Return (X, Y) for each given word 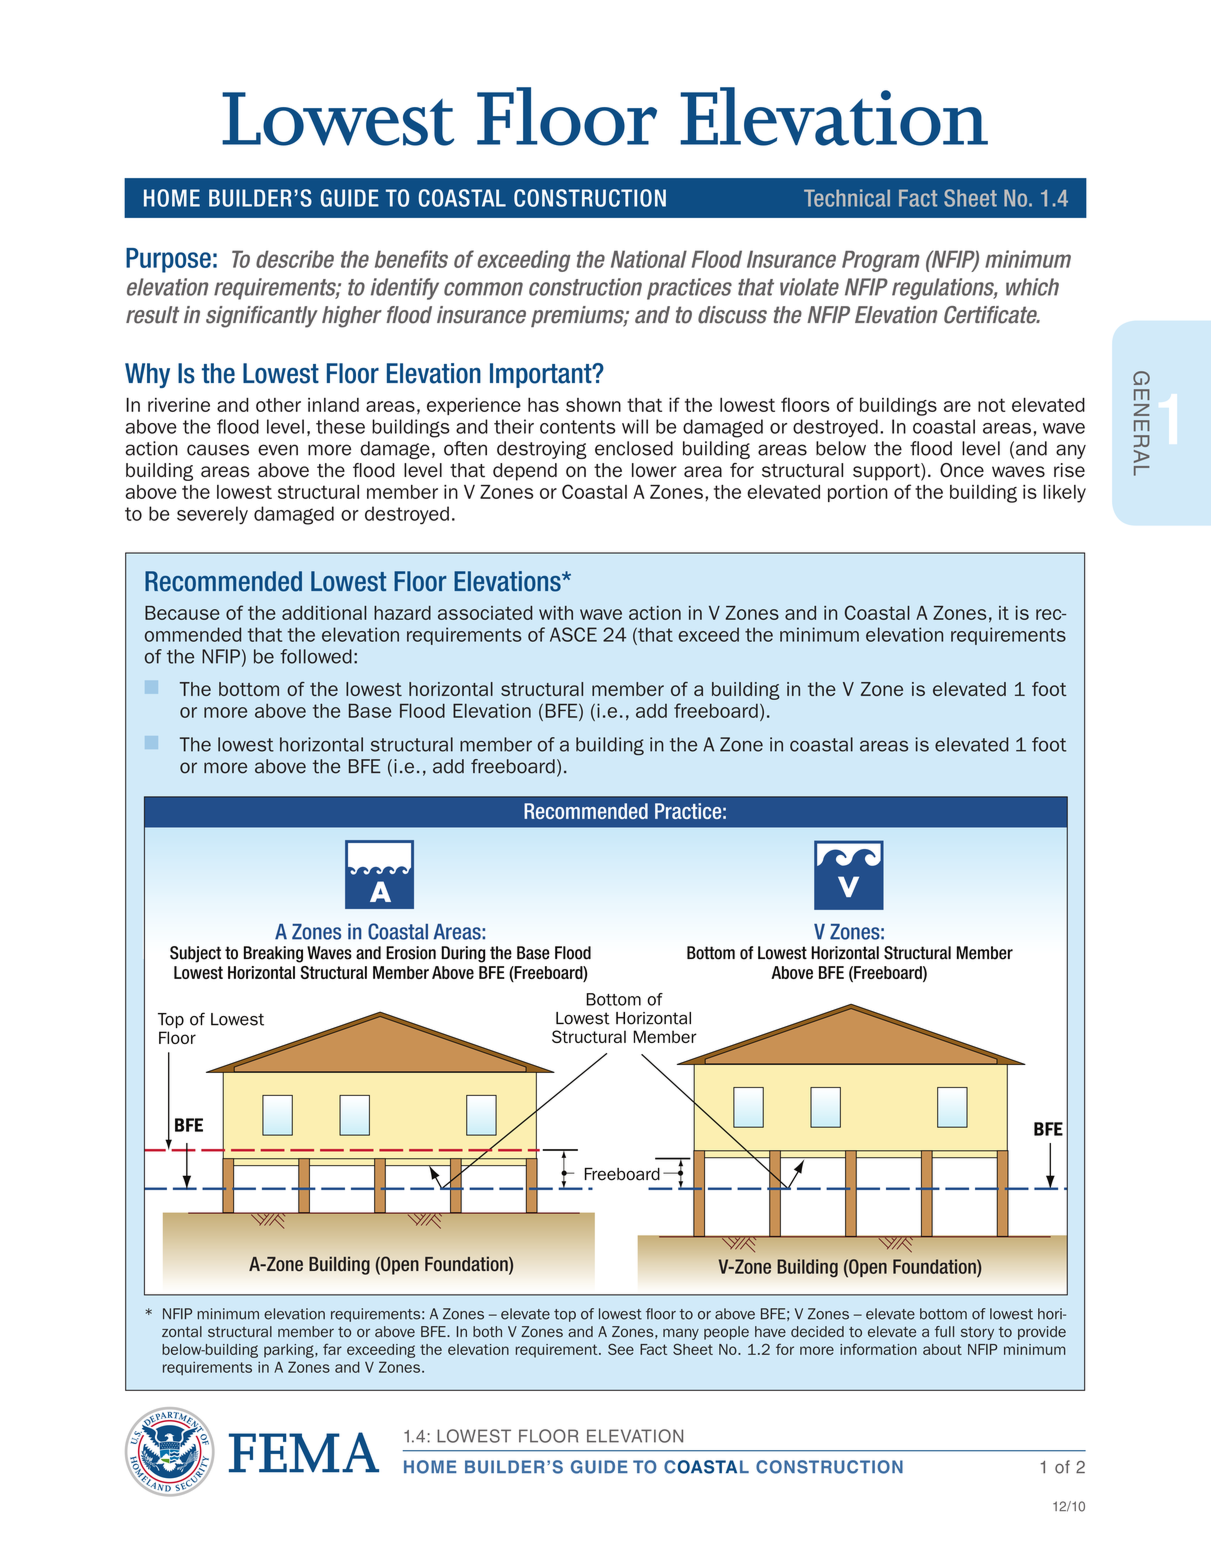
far (332, 1349)
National (649, 259)
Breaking (273, 954)
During (463, 954)
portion (858, 493)
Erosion (411, 953)
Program (881, 261)
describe (295, 259)
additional (324, 613)
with (556, 613)
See (621, 1349)
